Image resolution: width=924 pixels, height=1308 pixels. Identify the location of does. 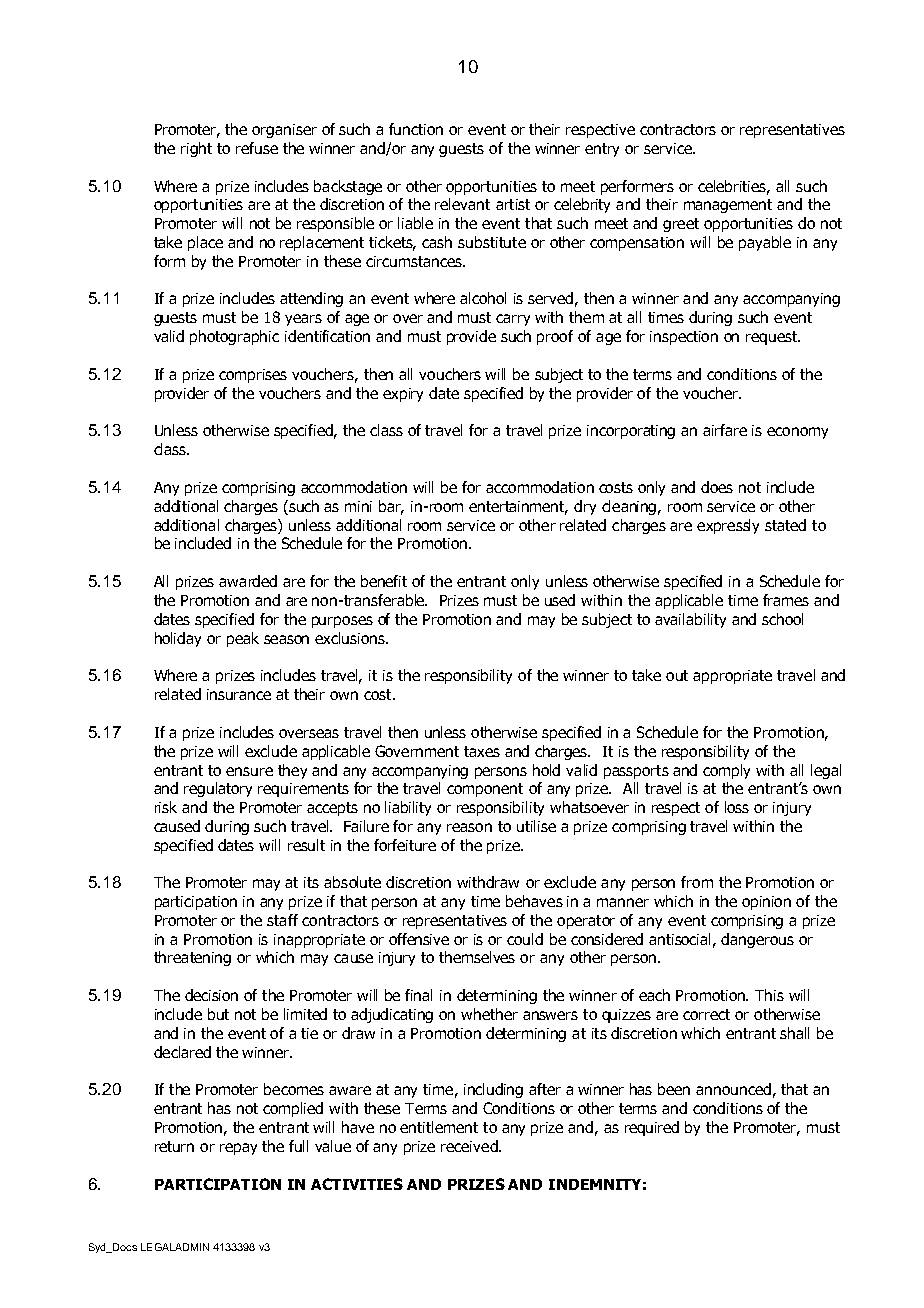
(717, 487).
